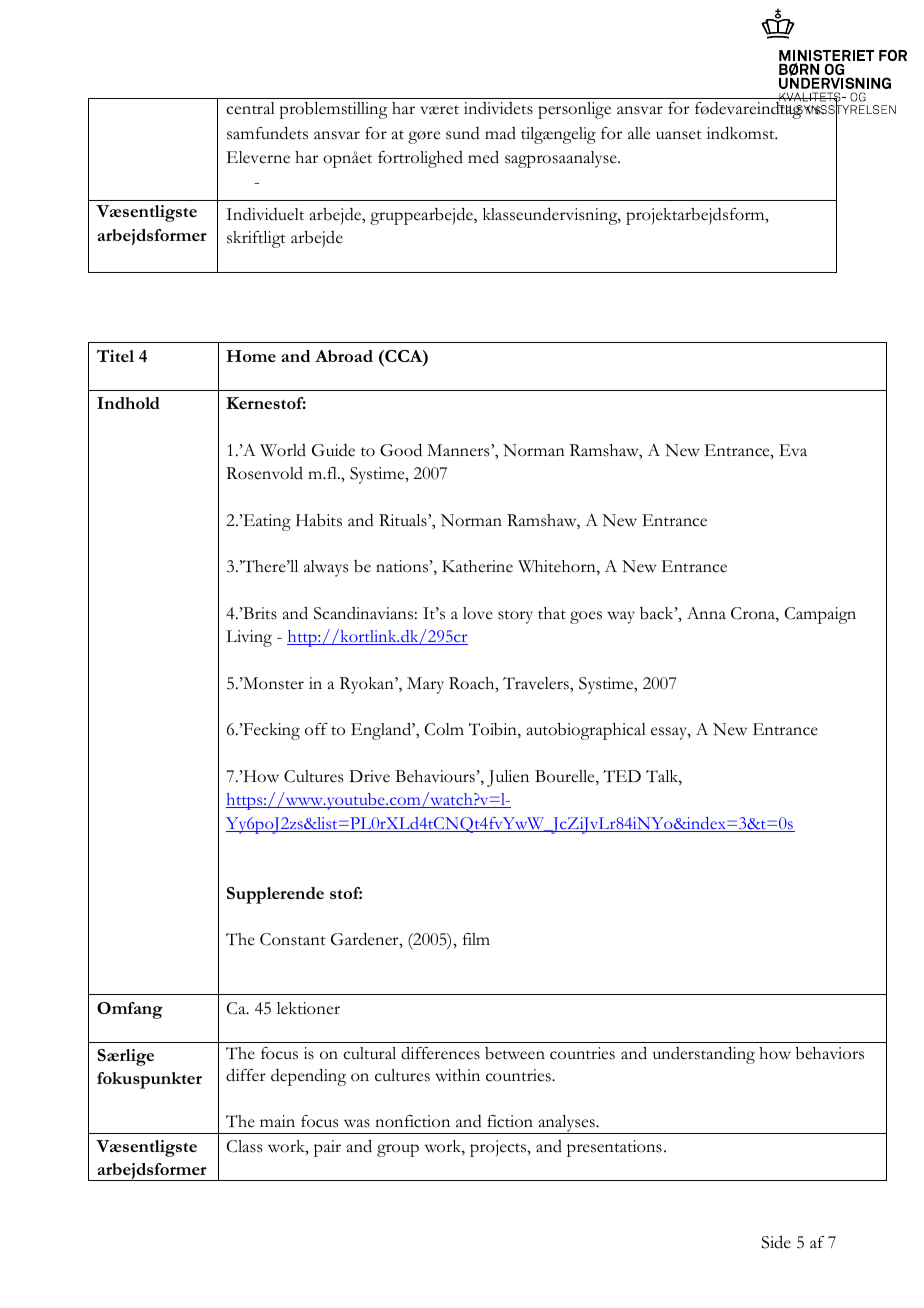  Describe the element at coordinates (476, 939) in the page. I see `film` at that location.
